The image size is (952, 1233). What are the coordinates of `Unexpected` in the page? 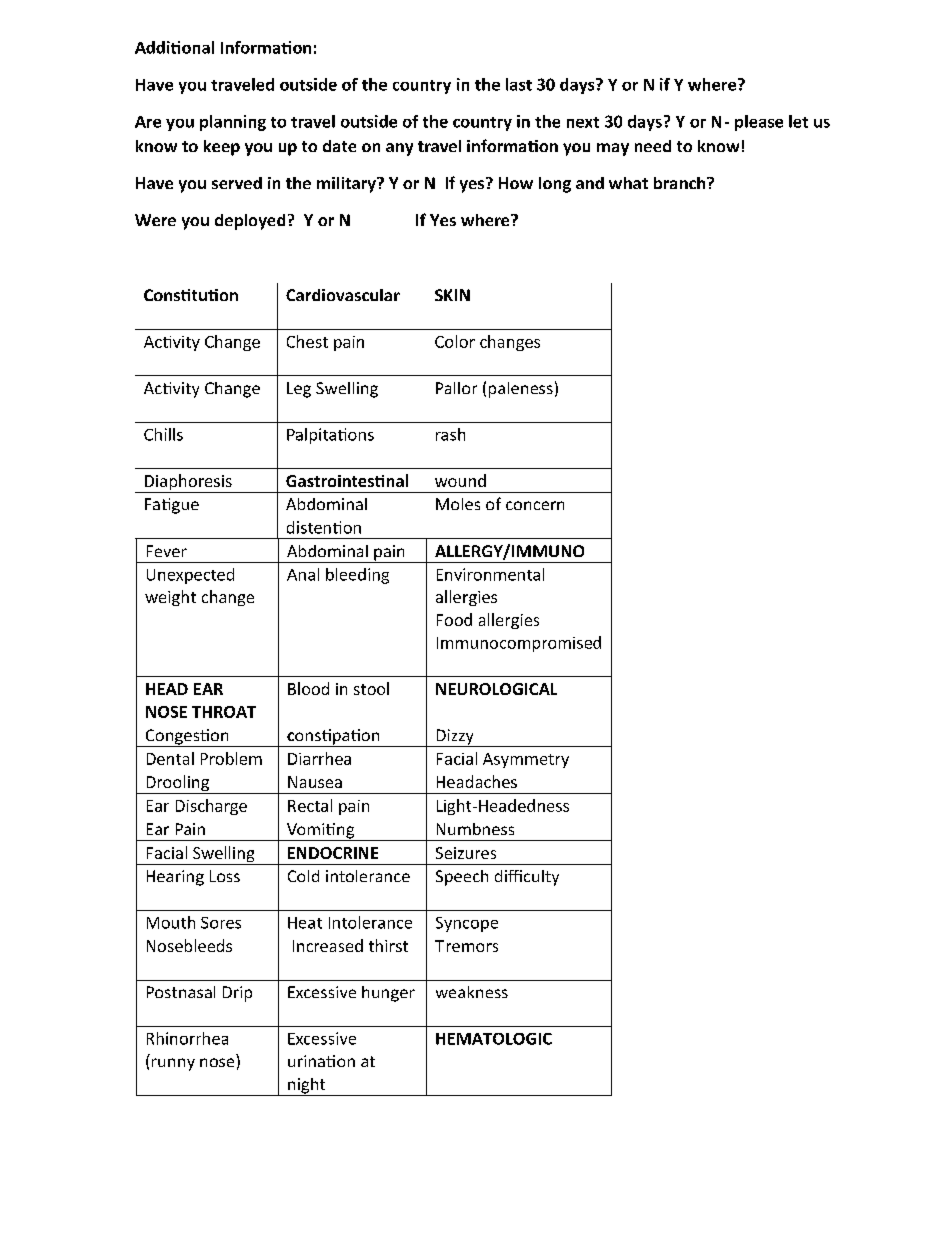 It's located at (190, 576).
